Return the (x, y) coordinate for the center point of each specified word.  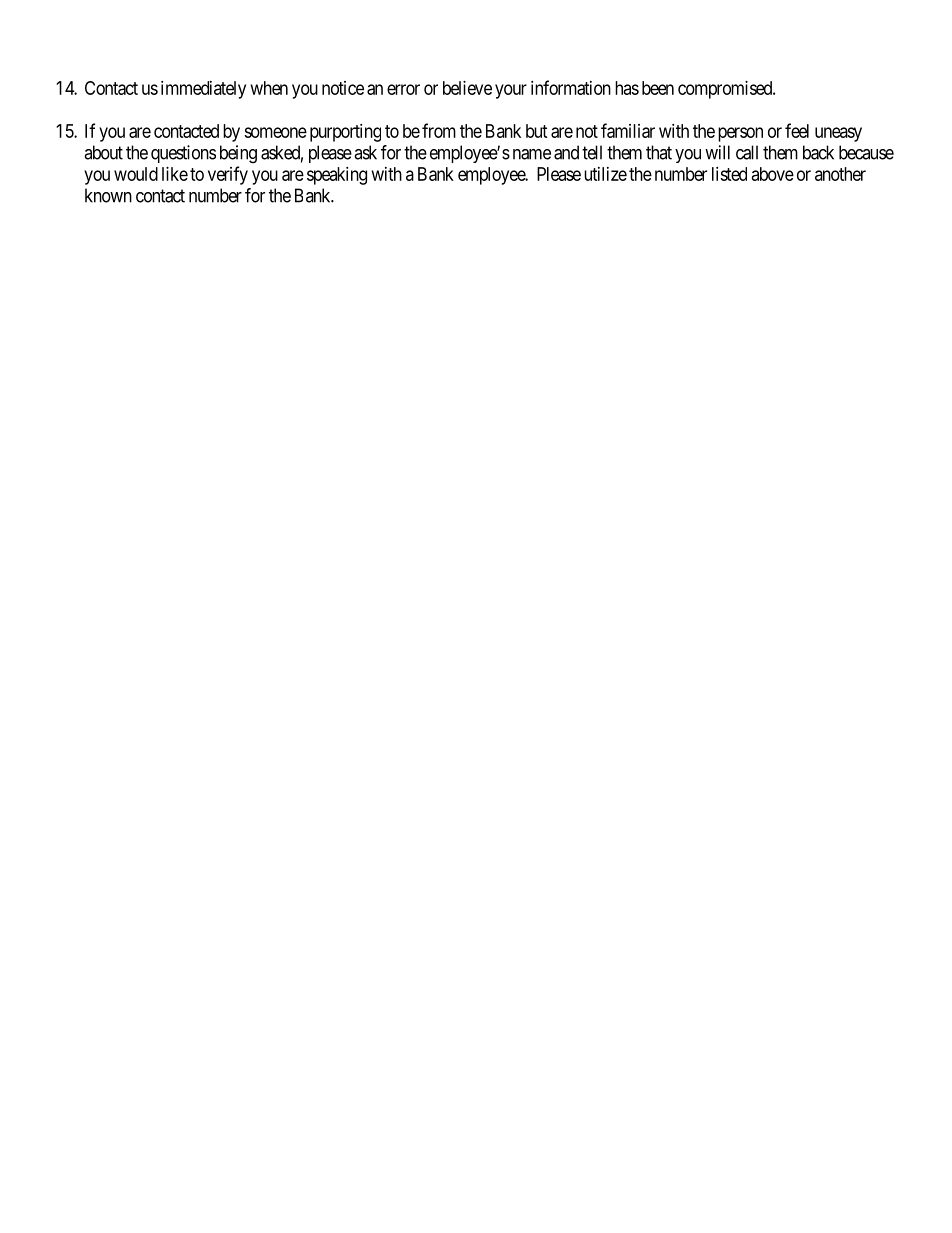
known (108, 195)
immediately (203, 90)
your (511, 91)
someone (275, 132)
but (537, 131)
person (740, 134)
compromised (726, 90)
